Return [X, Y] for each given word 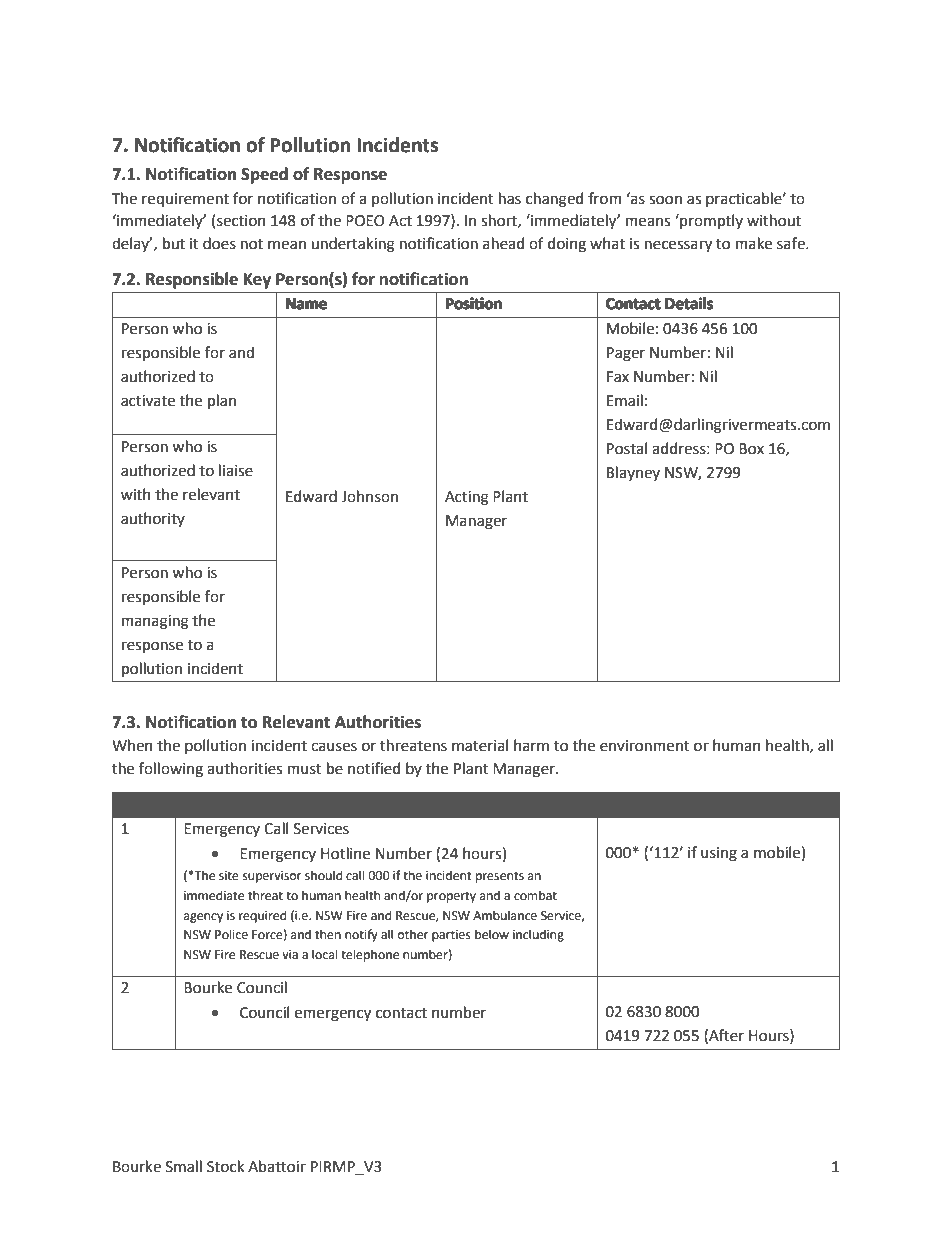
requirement [185, 200]
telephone [370, 955]
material [480, 745]
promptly [710, 221]
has [510, 198]
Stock [225, 1166]
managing [155, 622]
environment [645, 746]
